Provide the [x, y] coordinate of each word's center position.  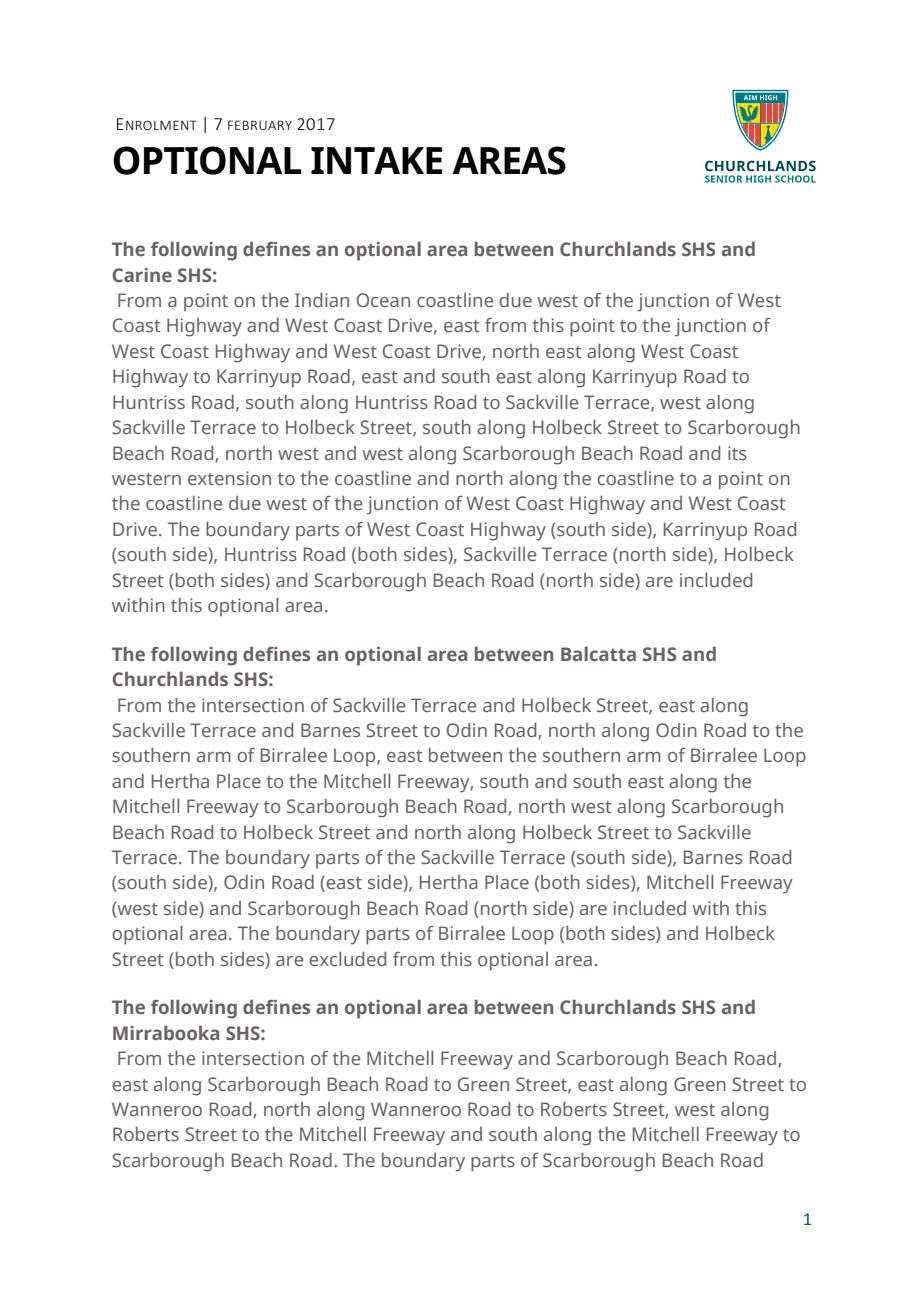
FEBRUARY [260, 125]
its [737, 453]
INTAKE [376, 160]
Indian [322, 300]
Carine [142, 275]
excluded [347, 959]
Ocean [383, 300]
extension [229, 478]
